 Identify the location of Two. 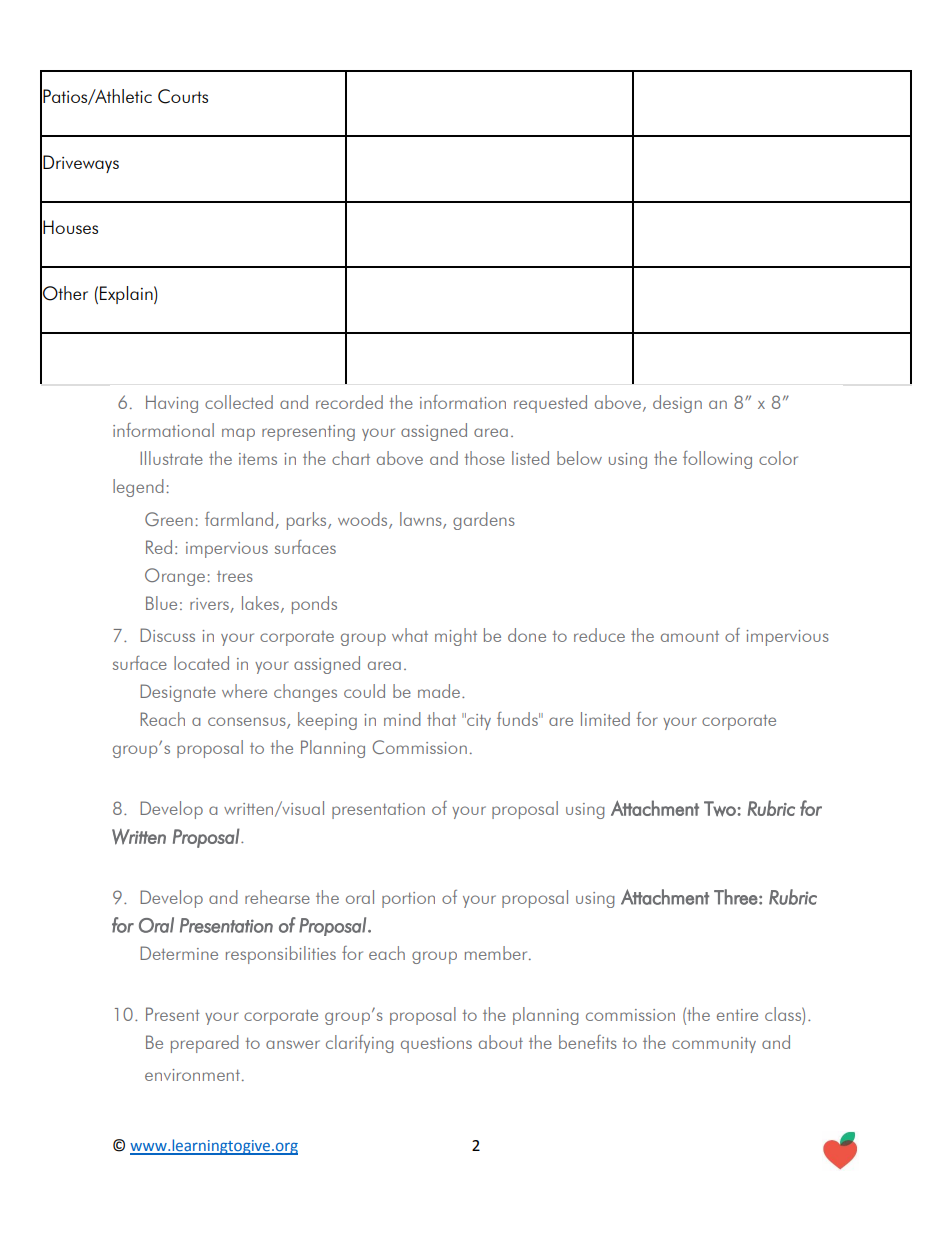
(720, 809).
